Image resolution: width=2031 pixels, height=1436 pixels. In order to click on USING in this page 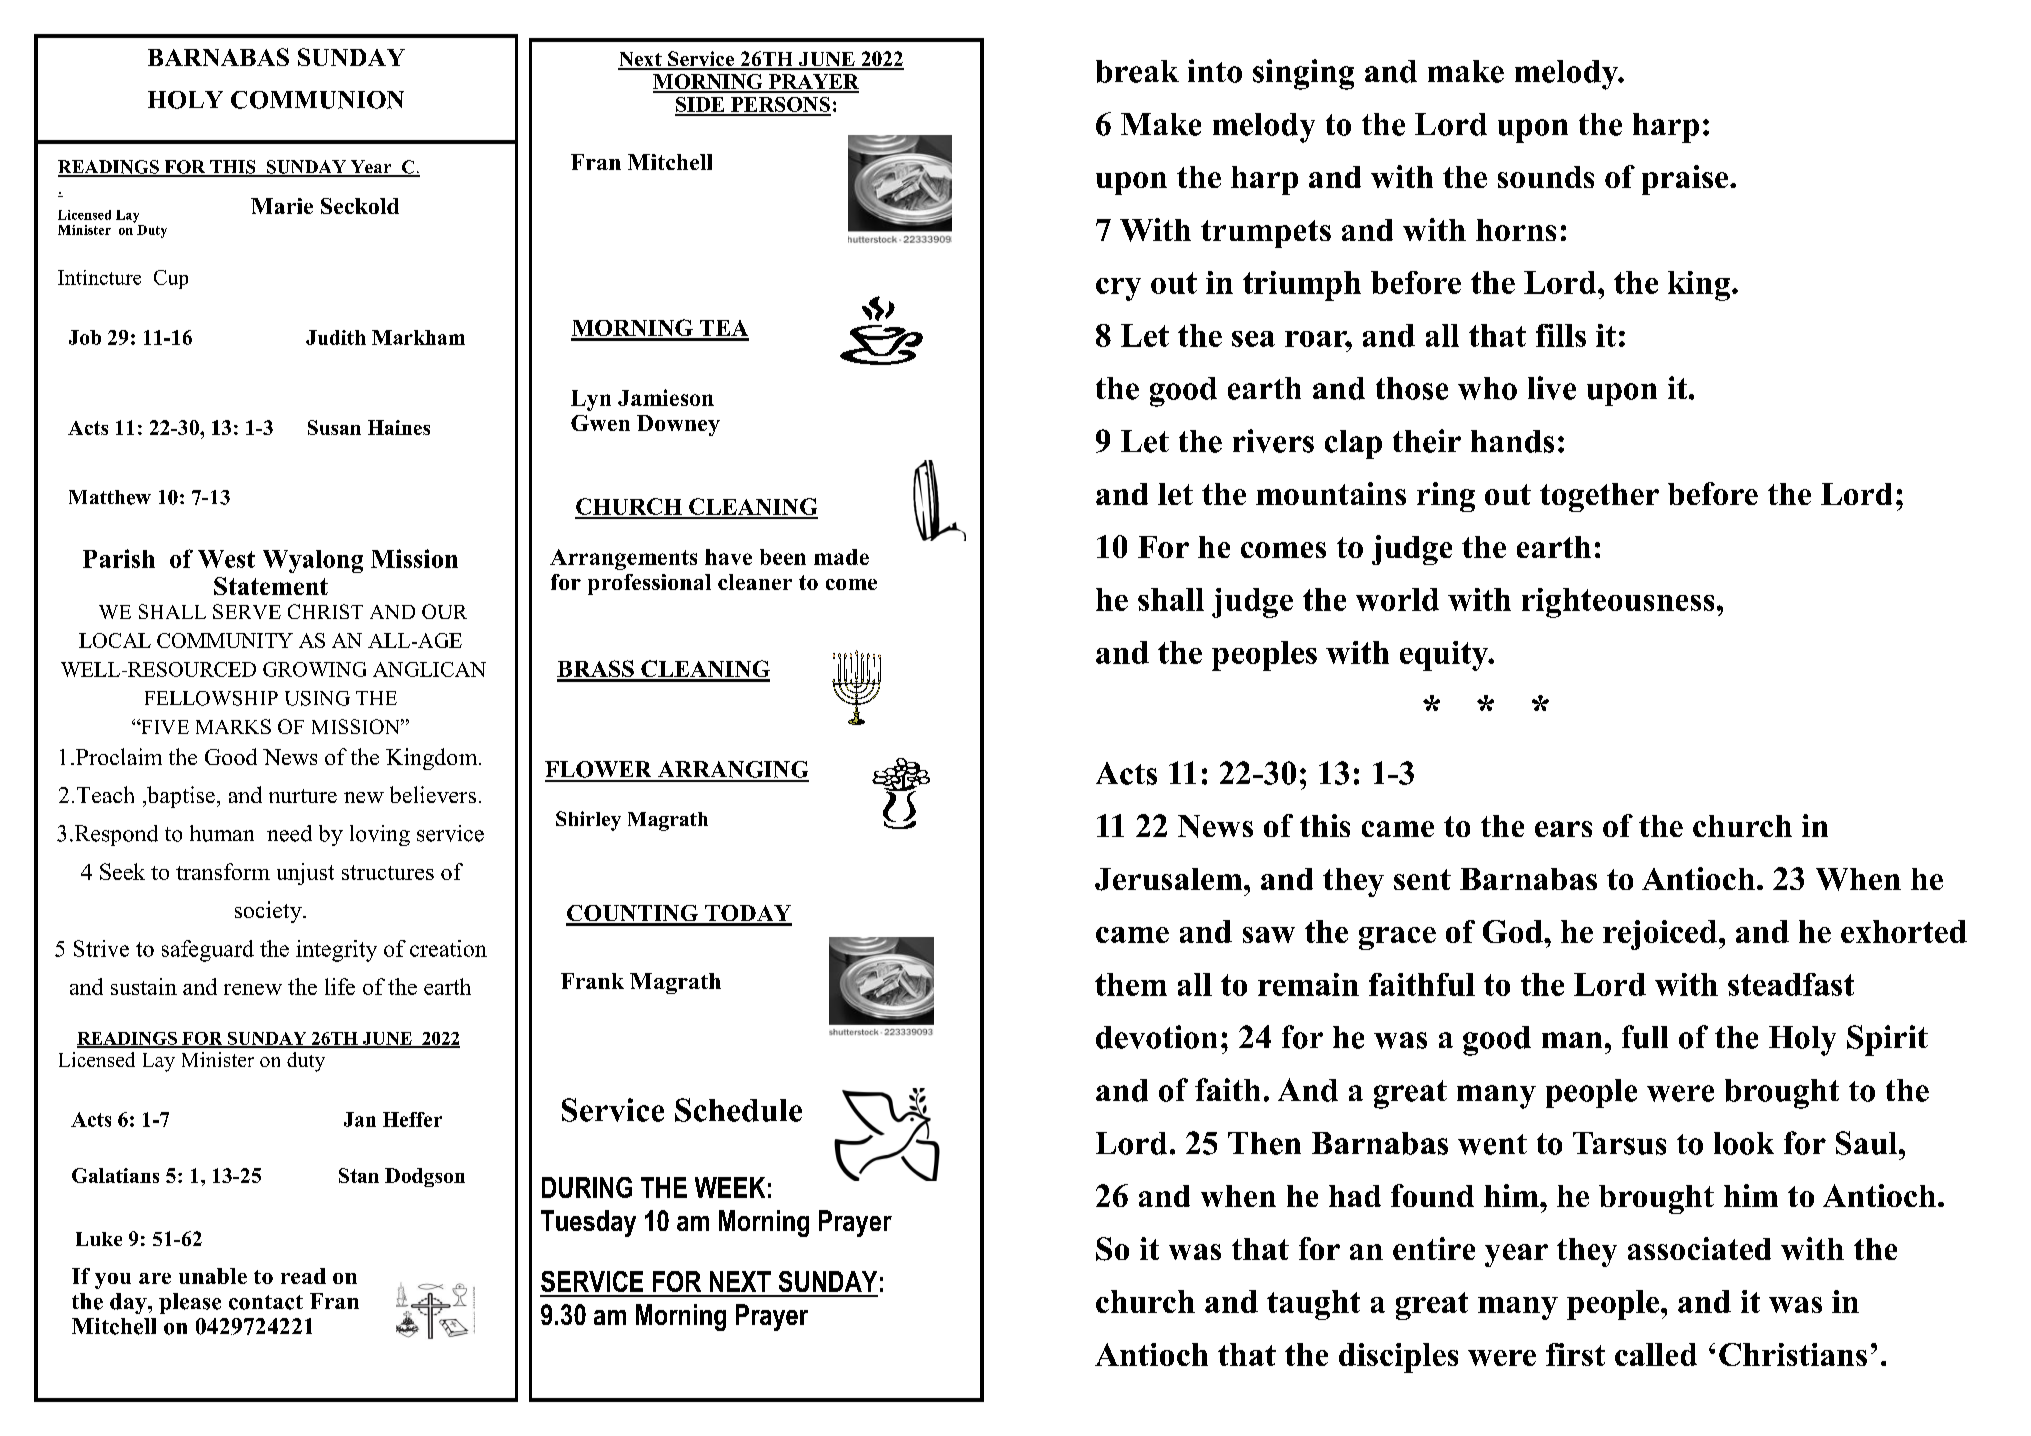, I will do `click(317, 698)`.
